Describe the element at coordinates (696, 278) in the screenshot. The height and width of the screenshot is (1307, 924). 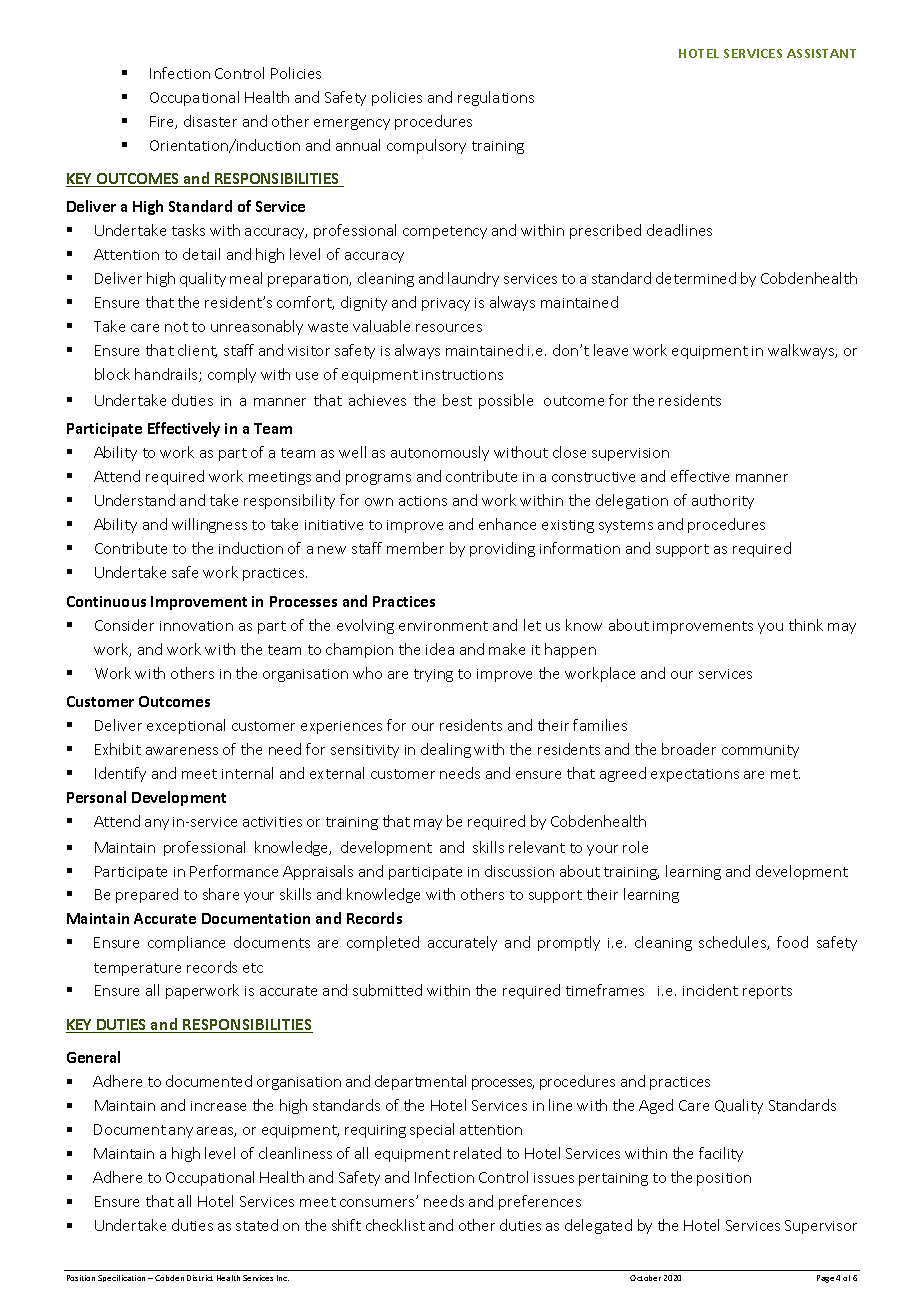
I see `determined` at that location.
